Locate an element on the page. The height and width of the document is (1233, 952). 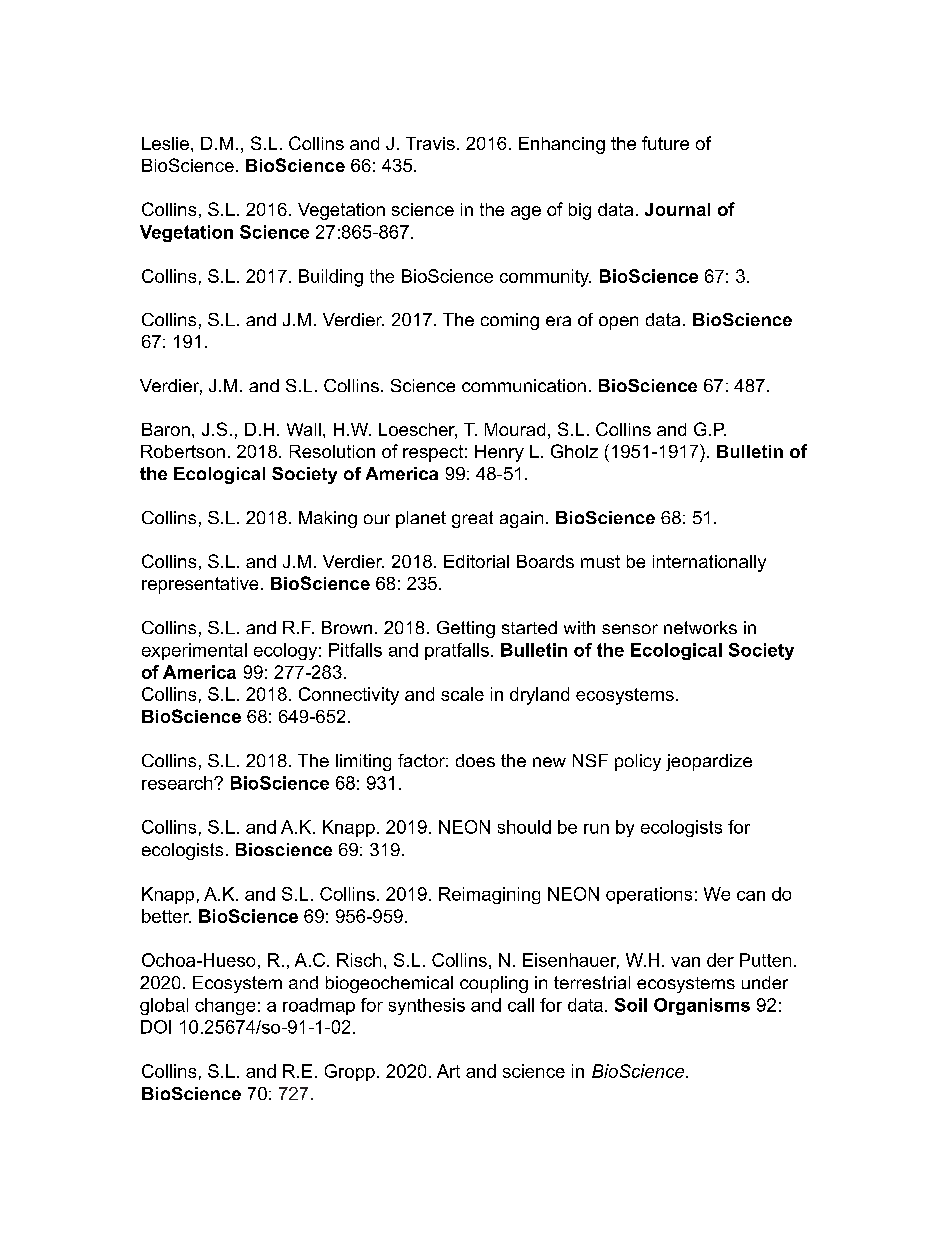
Editorial is located at coordinates (476, 561).
